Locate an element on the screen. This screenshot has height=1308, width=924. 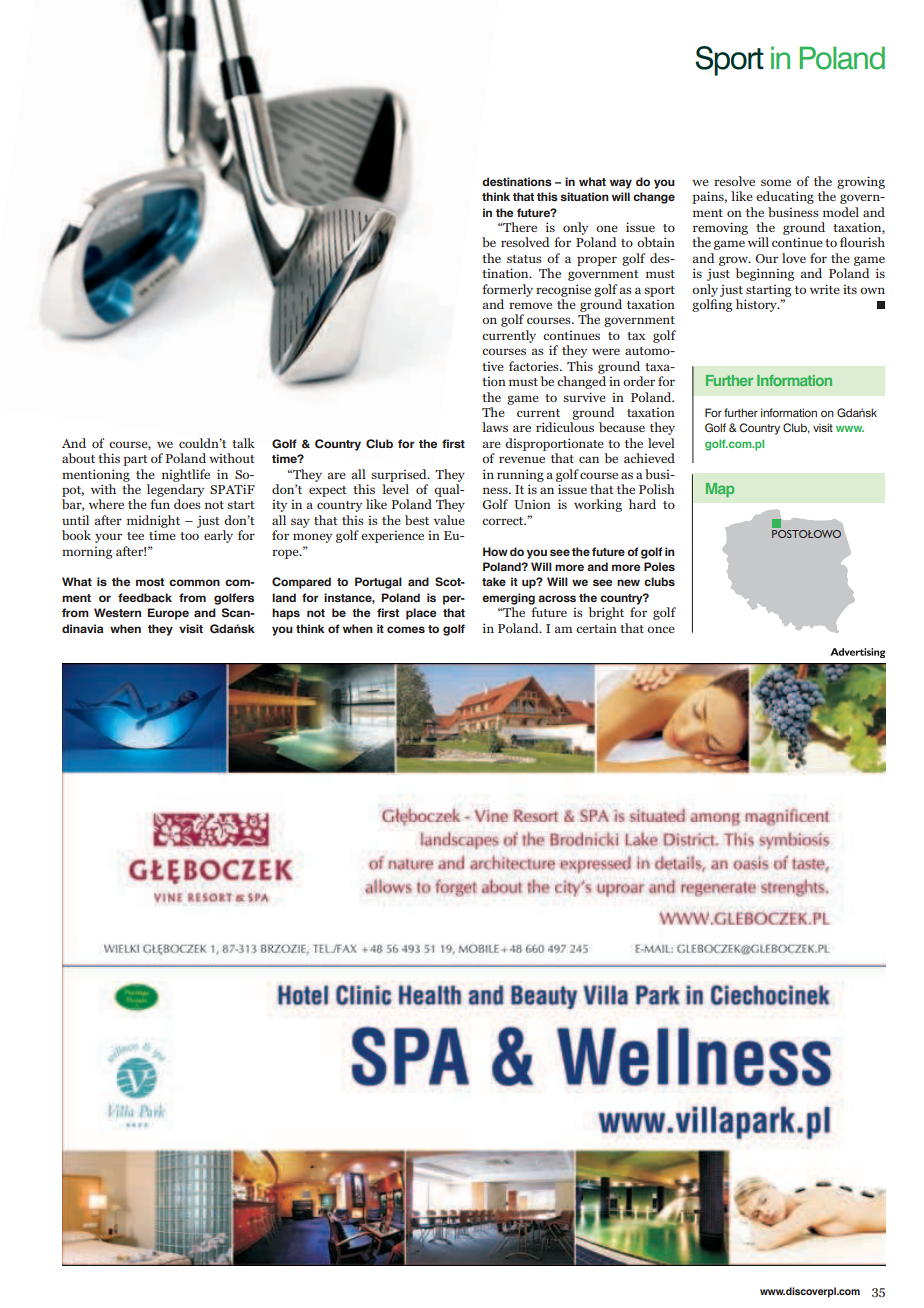
Western is located at coordinates (117, 612).
